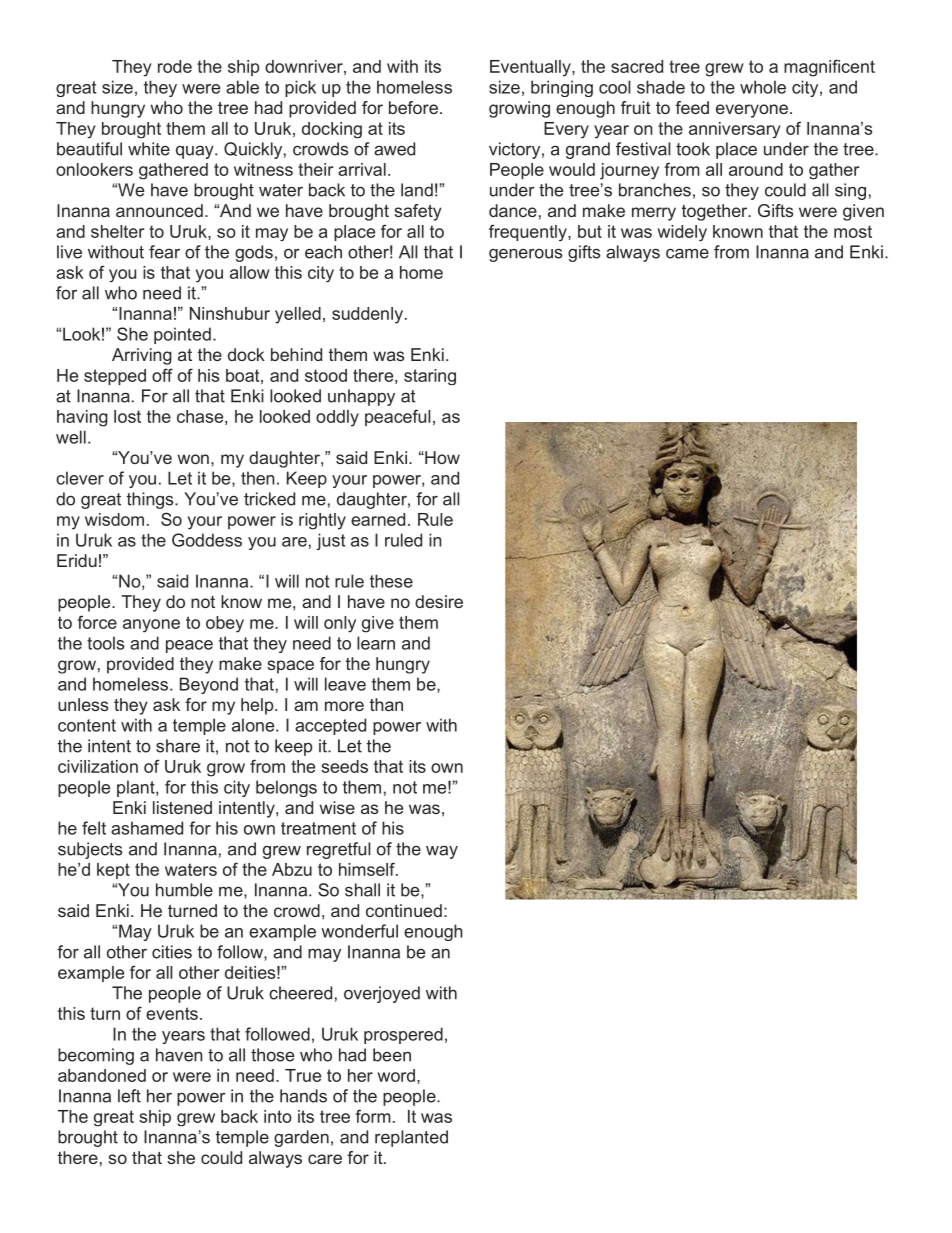  What do you see at coordinates (396, 1075) in the screenshot?
I see `word` at bounding box center [396, 1075].
